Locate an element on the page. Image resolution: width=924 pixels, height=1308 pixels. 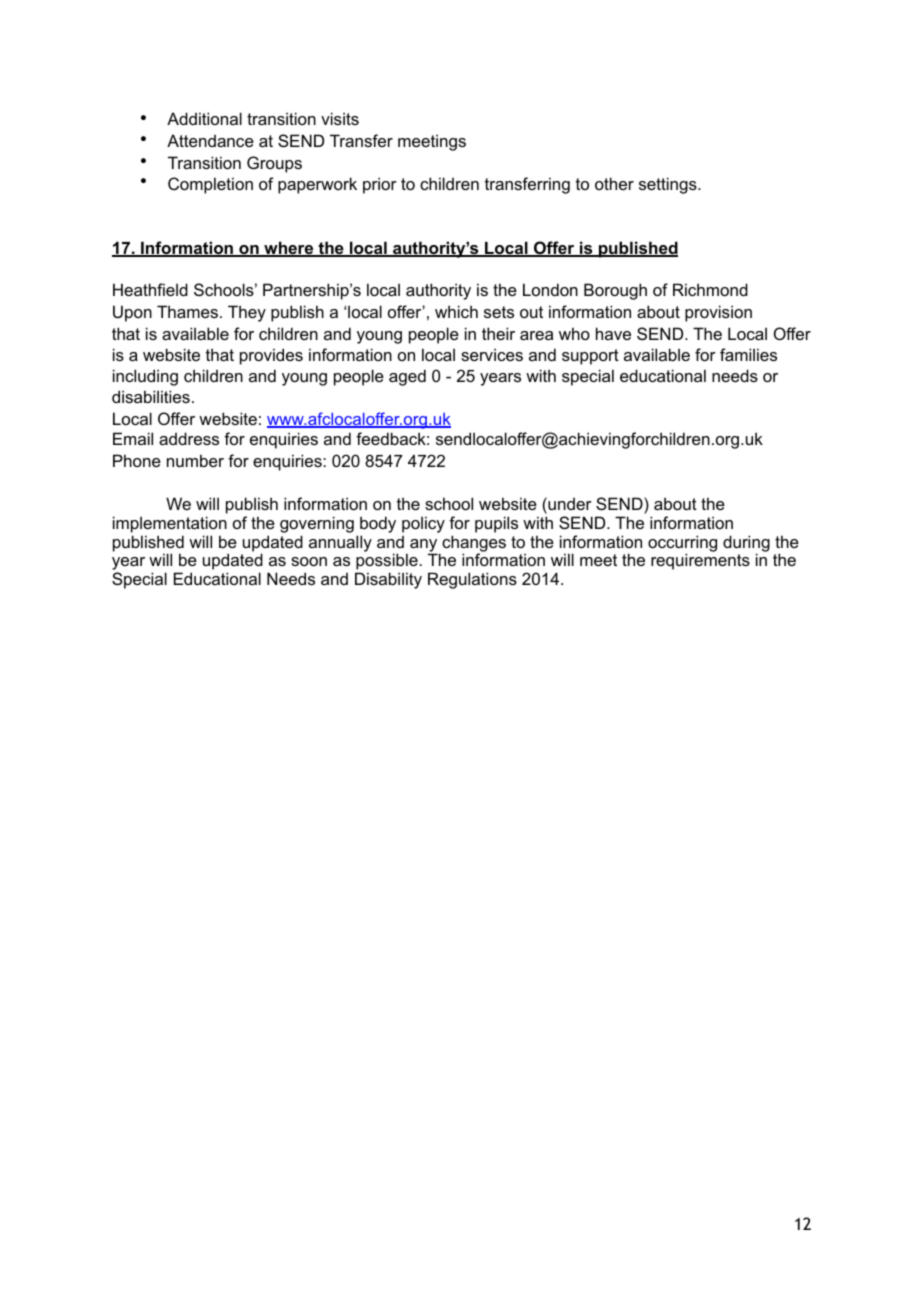
provision is located at coordinates (718, 313).
